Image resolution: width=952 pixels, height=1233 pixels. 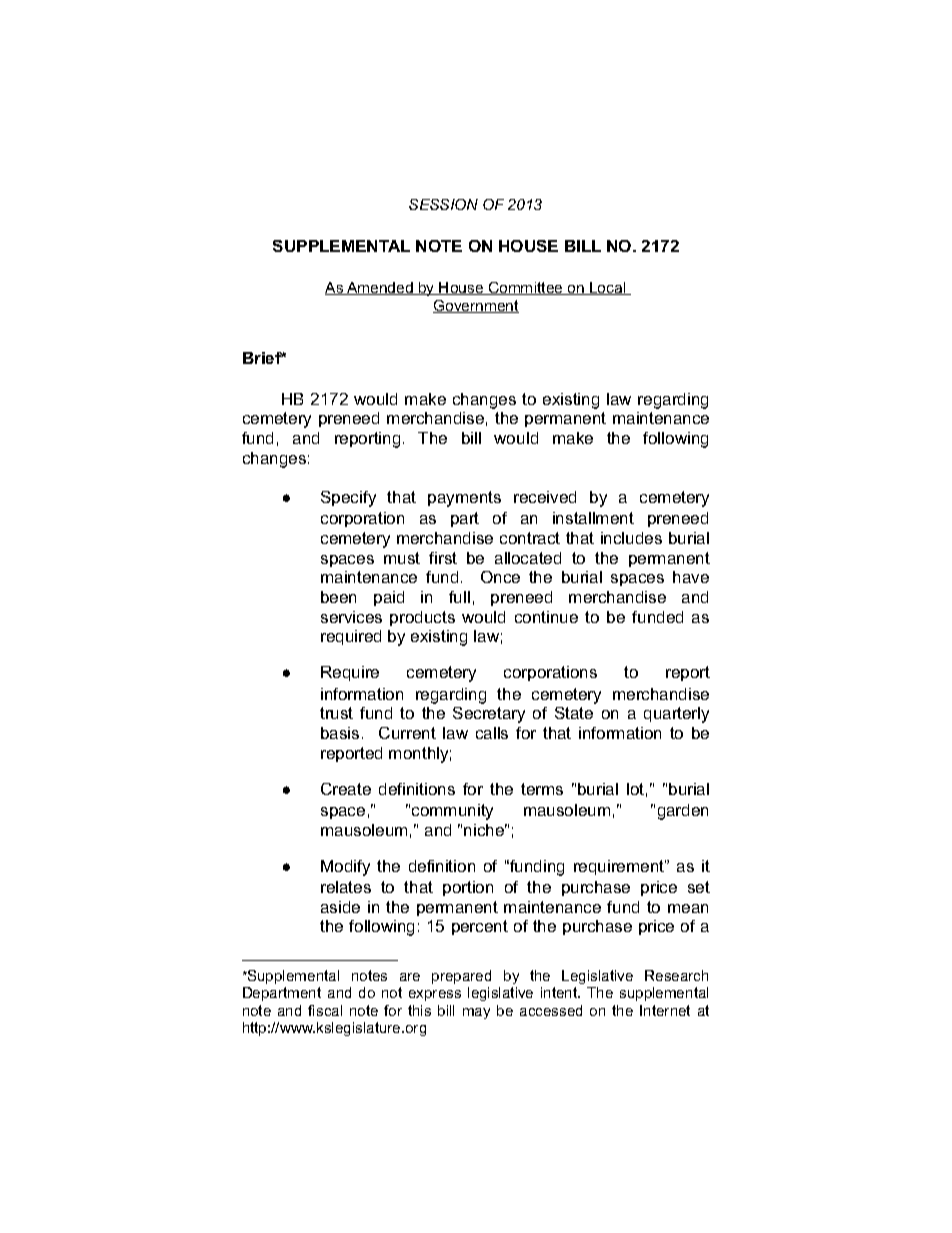 I want to click on calls, so click(x=492, y=733).
